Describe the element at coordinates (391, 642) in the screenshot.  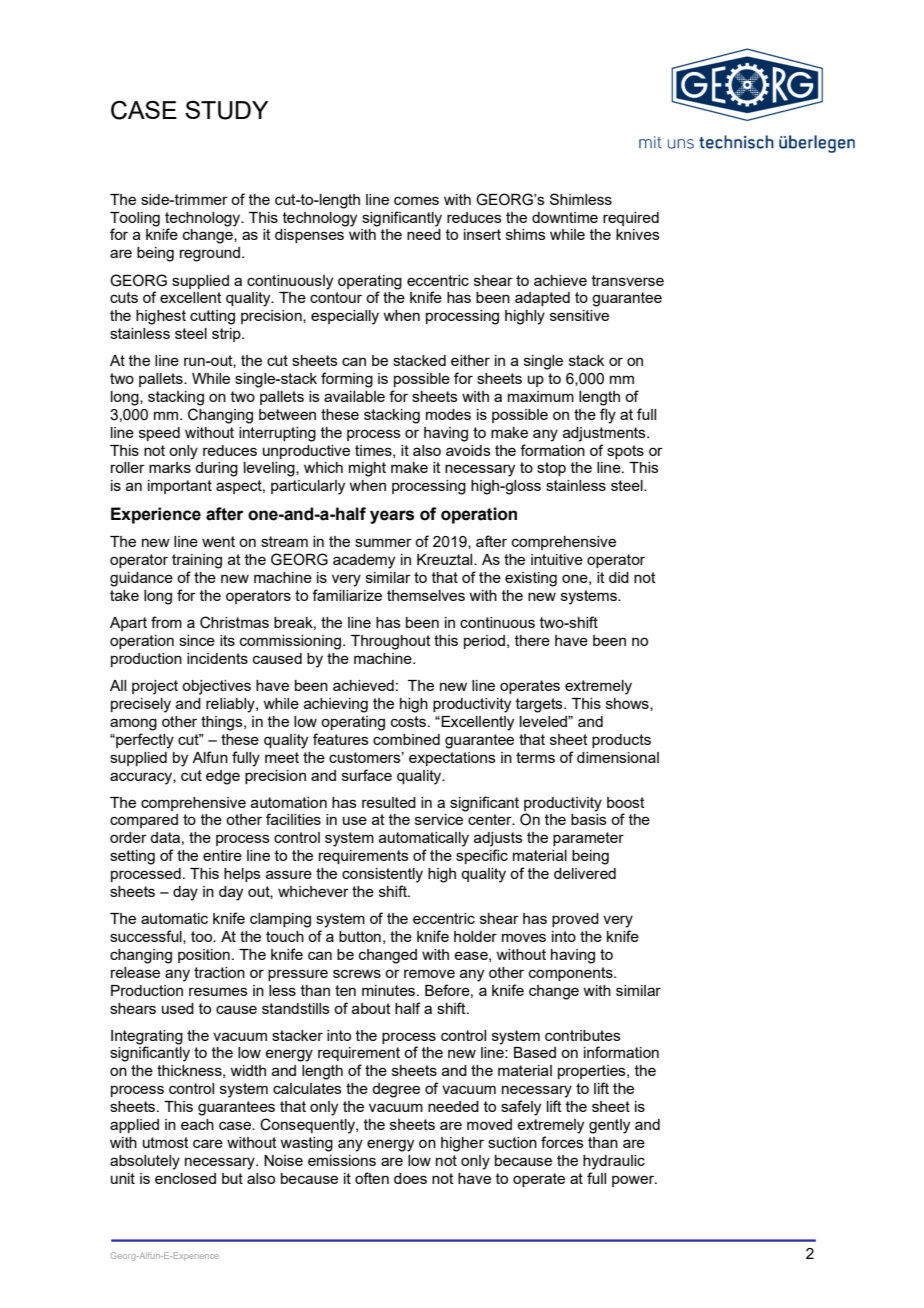
I see `Throughout` at that location.
